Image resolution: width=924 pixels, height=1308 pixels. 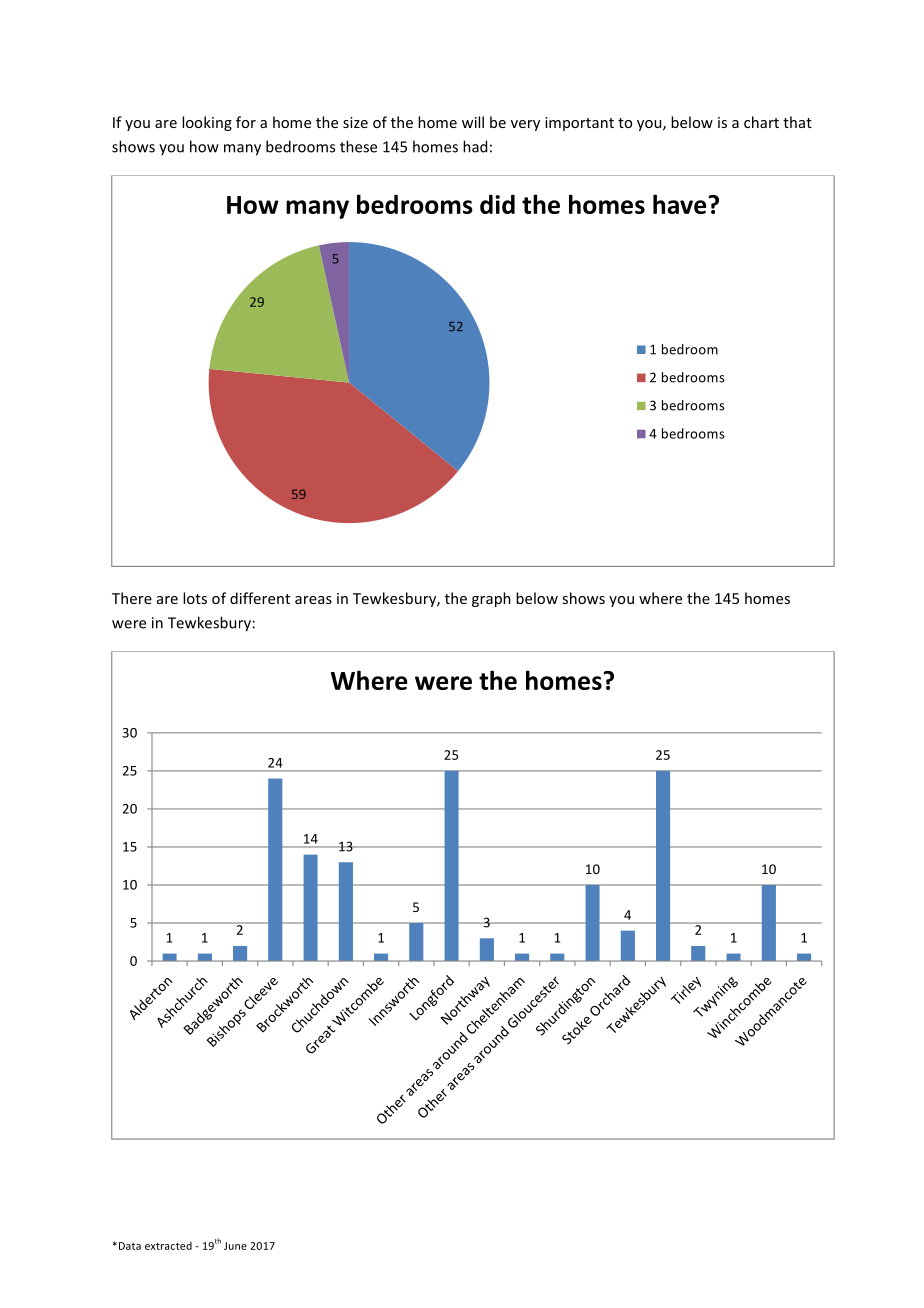 I want to click on have, so click(x=680, y=204).
